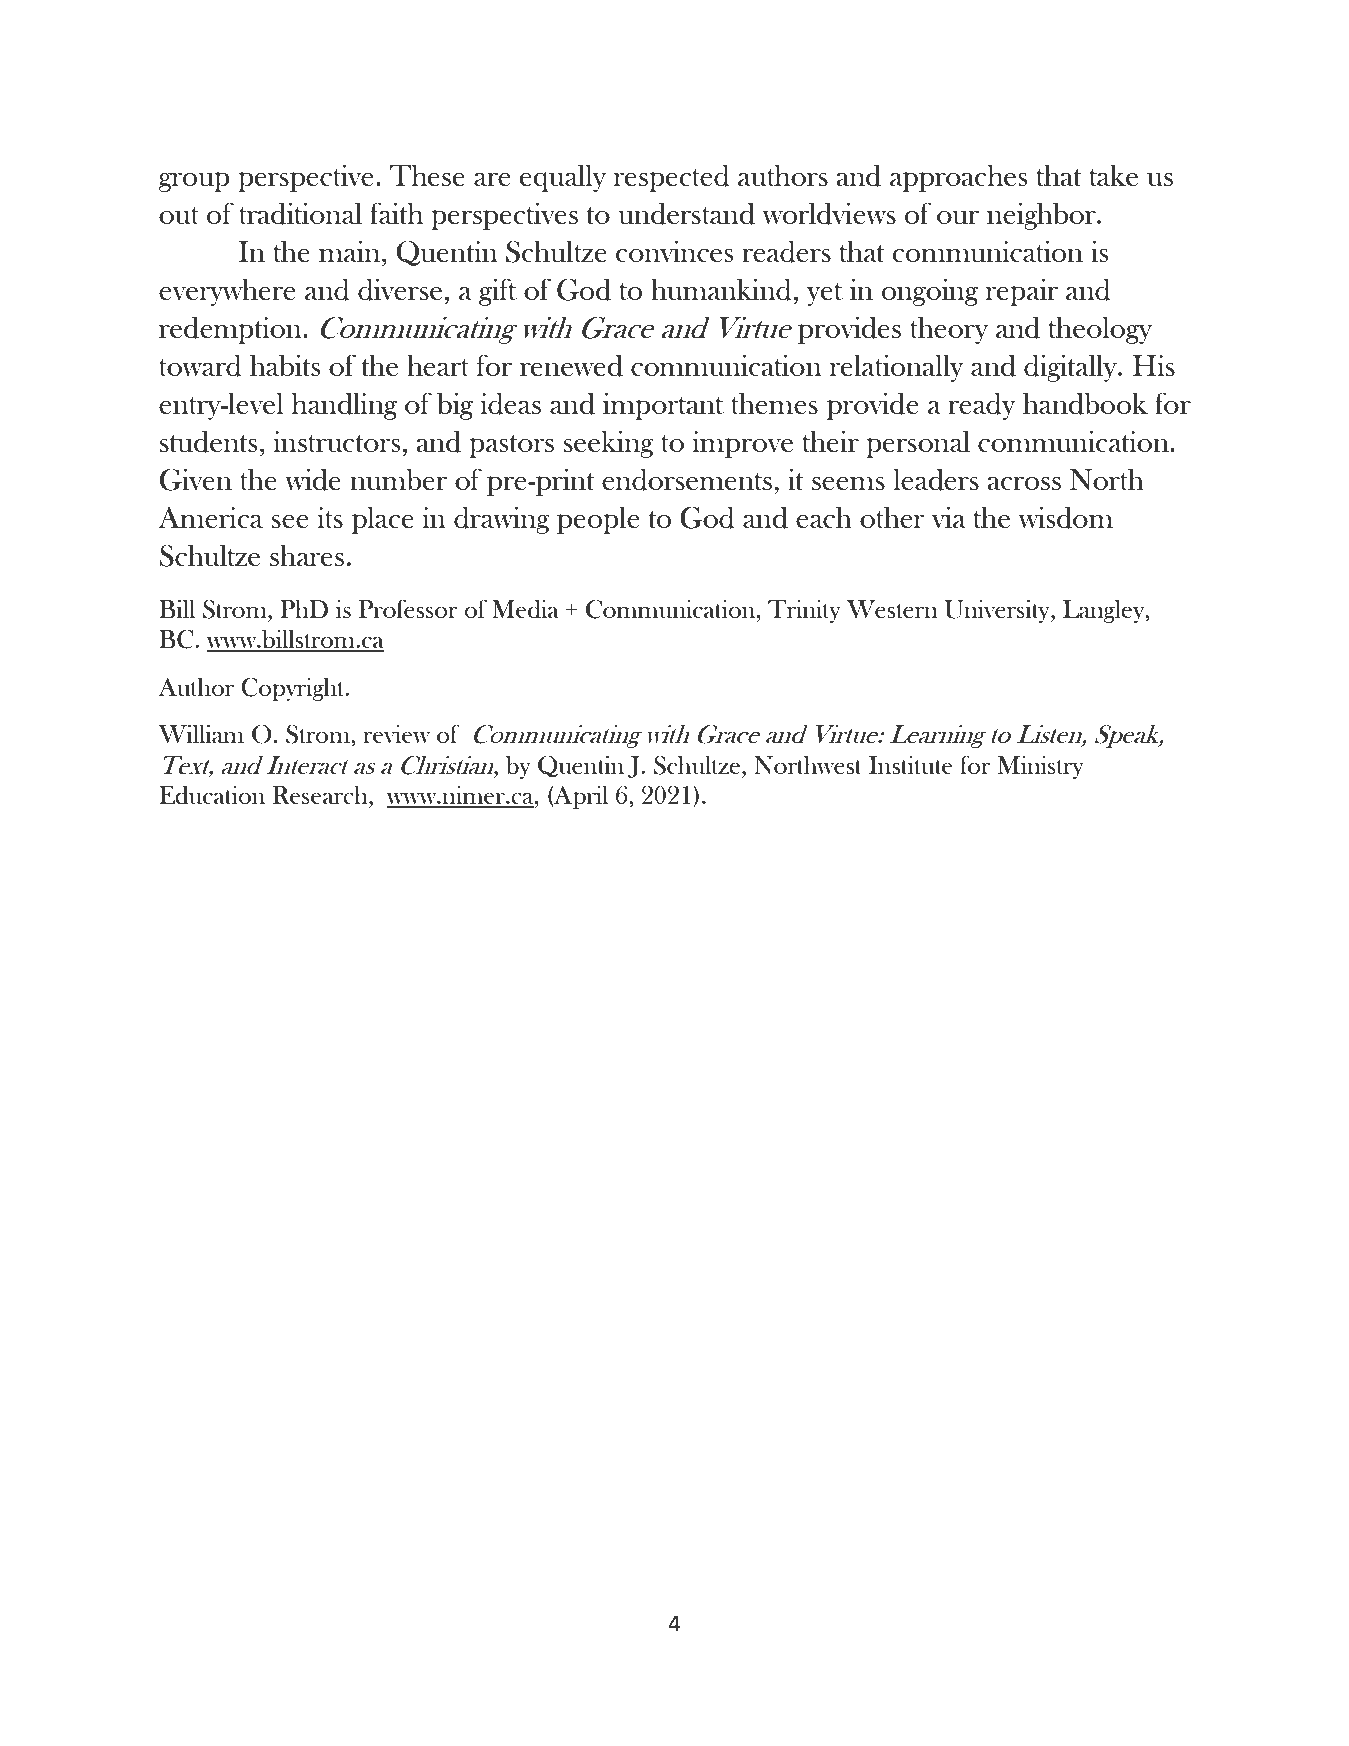 This screenshot has width=1349, height=1746. Describe the element at coordinates (1085, 403) in the screenshot. I see `handbook` at that location.
